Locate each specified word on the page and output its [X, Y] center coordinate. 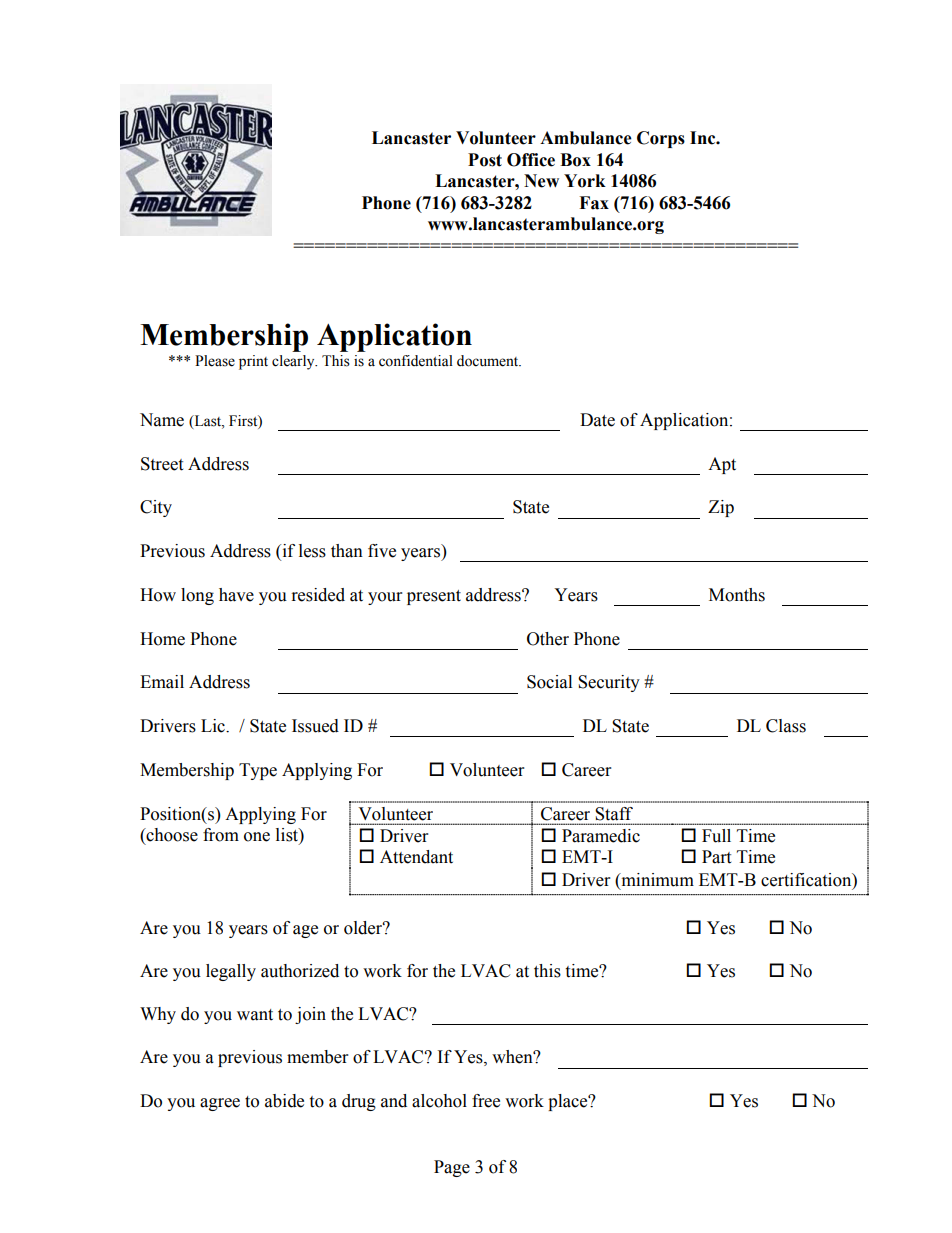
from [221, 835]
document [489, 361]
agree [220, 1104]
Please [215, 361]
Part [716, 857]
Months [737, 595]
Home [162, 639]
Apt [722, 465]
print [253, 362]
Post [485, 160]
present [434, 597]
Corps [661, 139]
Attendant [416, 857]
